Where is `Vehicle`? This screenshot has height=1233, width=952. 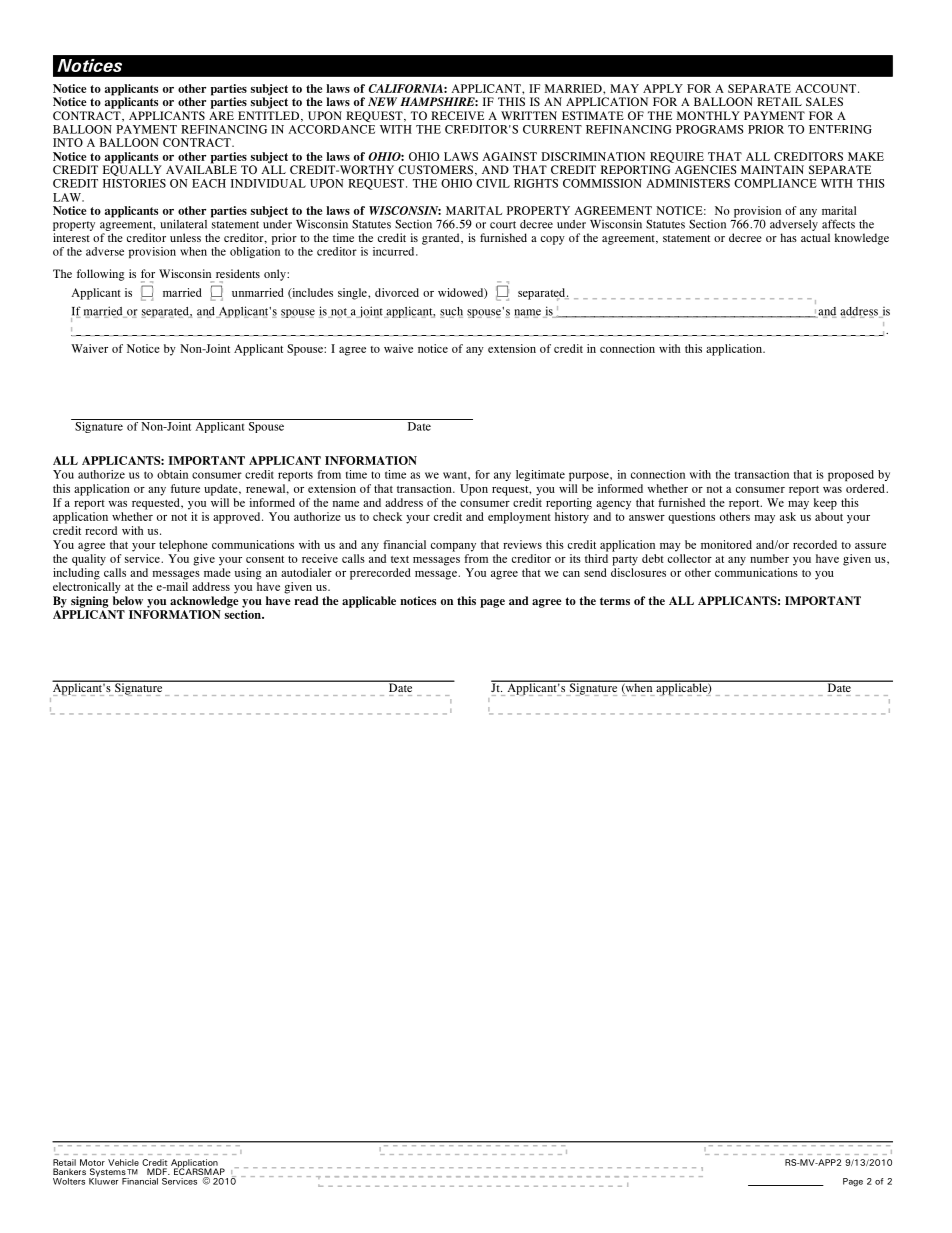 Vehicle is located at coordinates (123, 1162).
